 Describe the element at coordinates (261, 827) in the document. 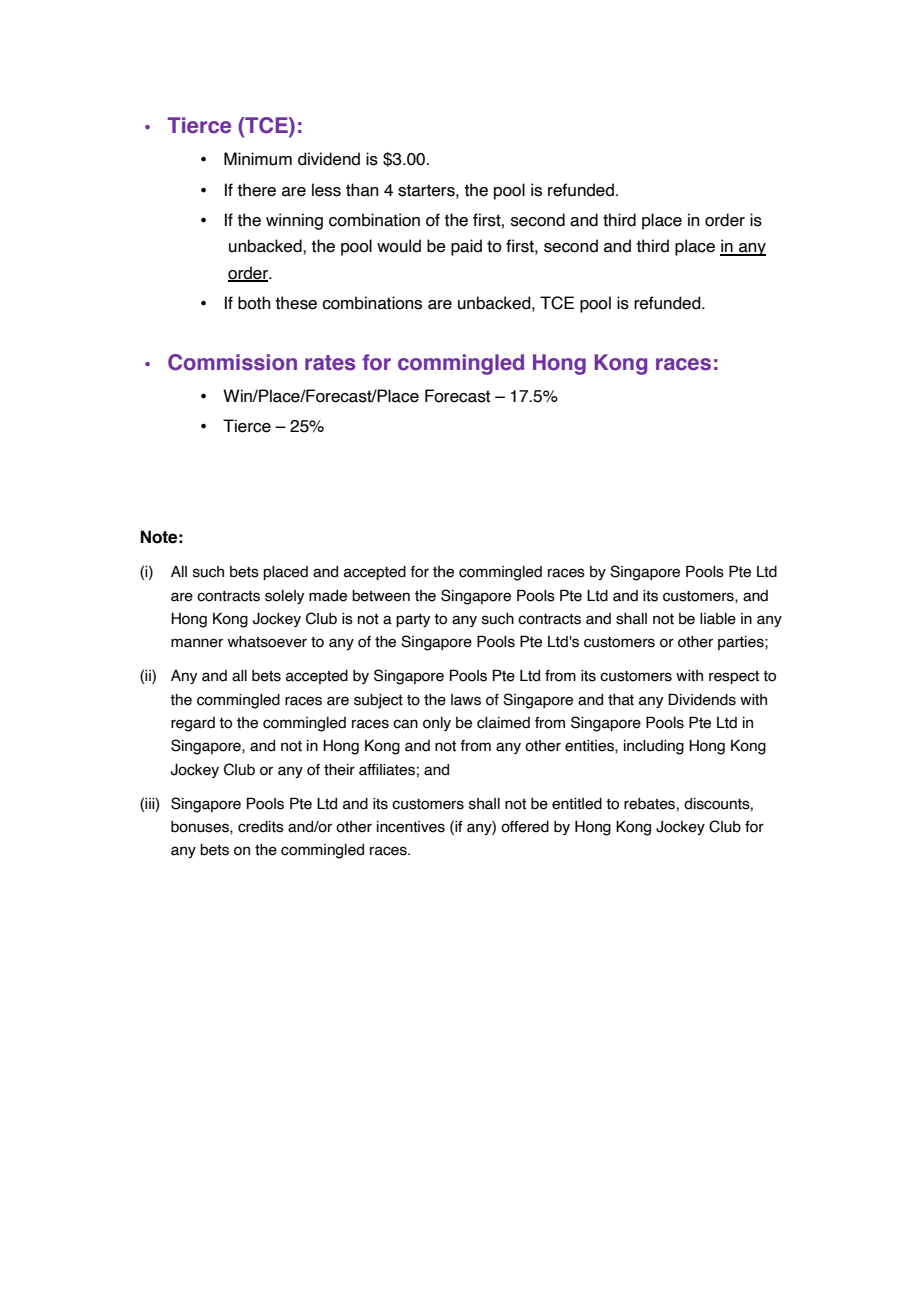

I see `credits` at that location.
